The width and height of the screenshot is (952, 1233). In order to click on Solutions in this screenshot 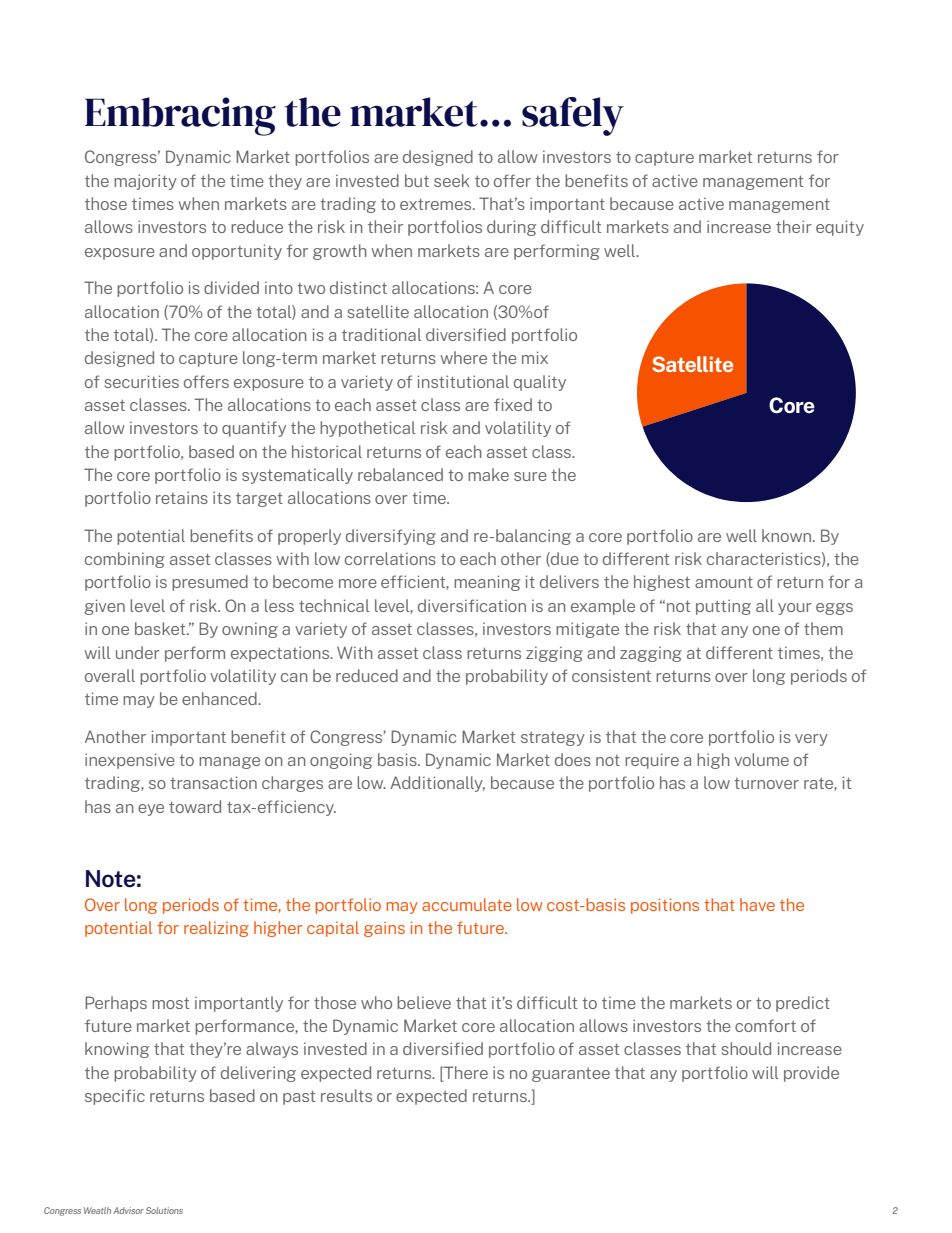, I will do `click(164, 1210)`.
